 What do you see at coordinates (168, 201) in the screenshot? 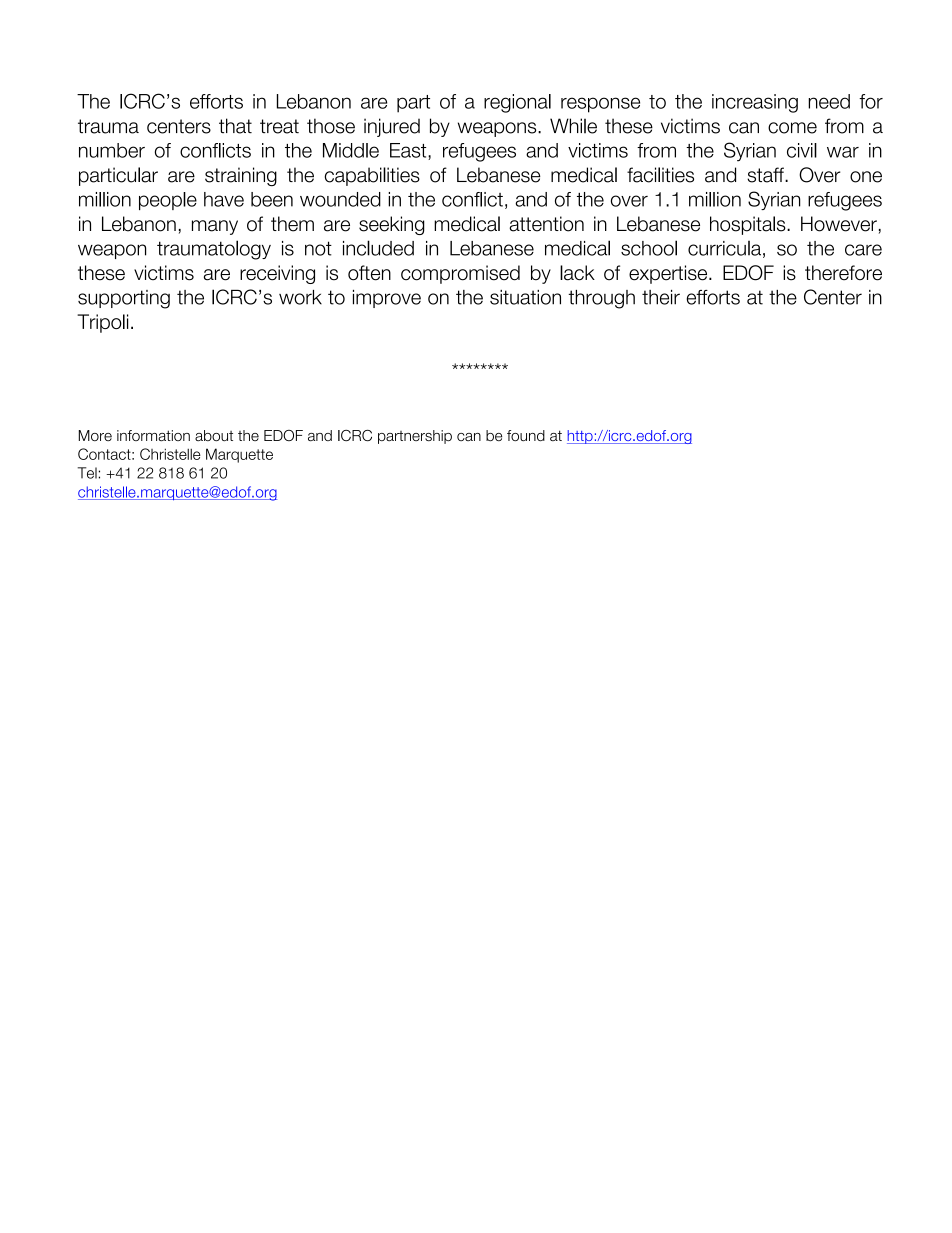
I see `people` at bounding box center [168, 201].
